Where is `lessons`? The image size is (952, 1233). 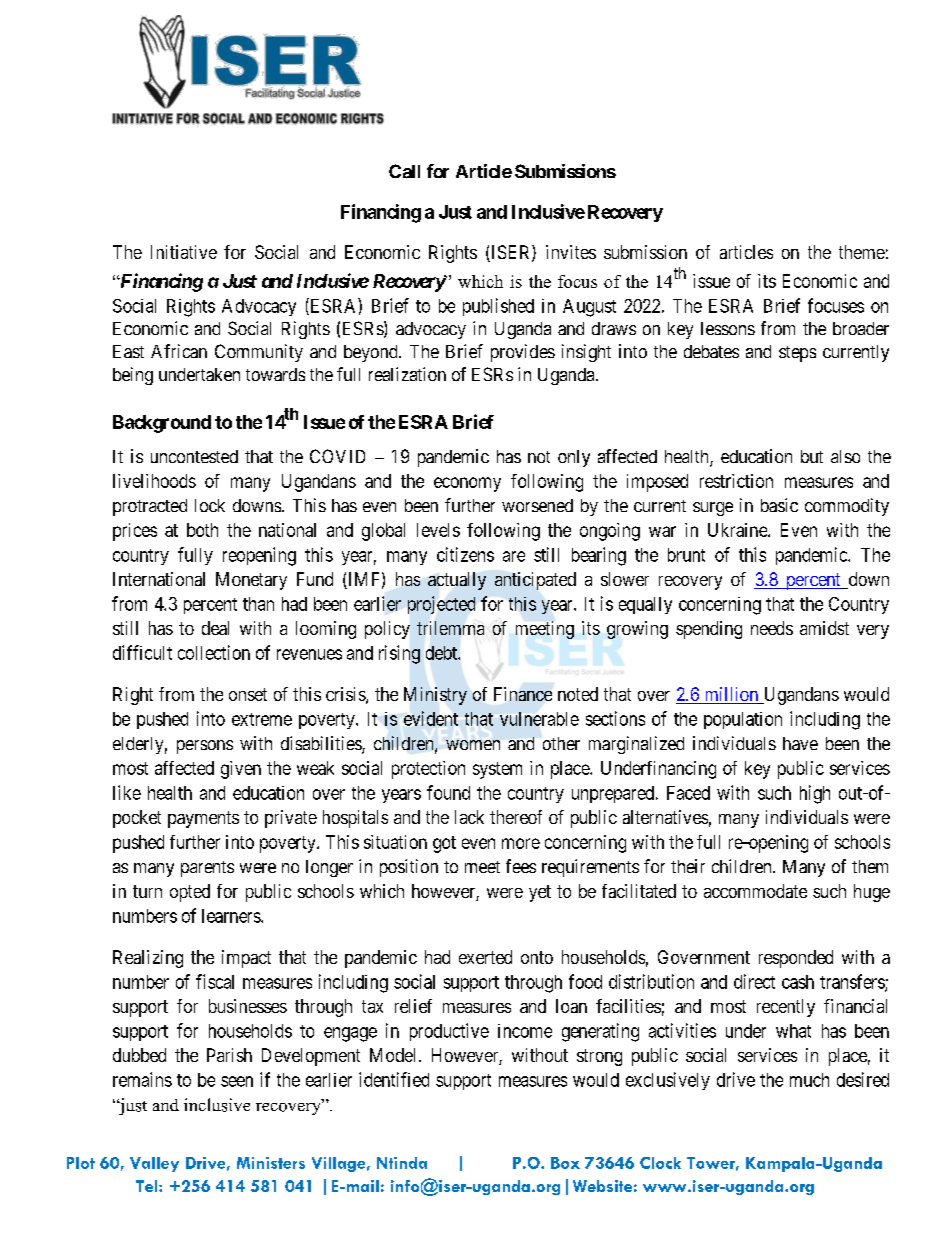
lessons is located at coordinates (728, 328).
